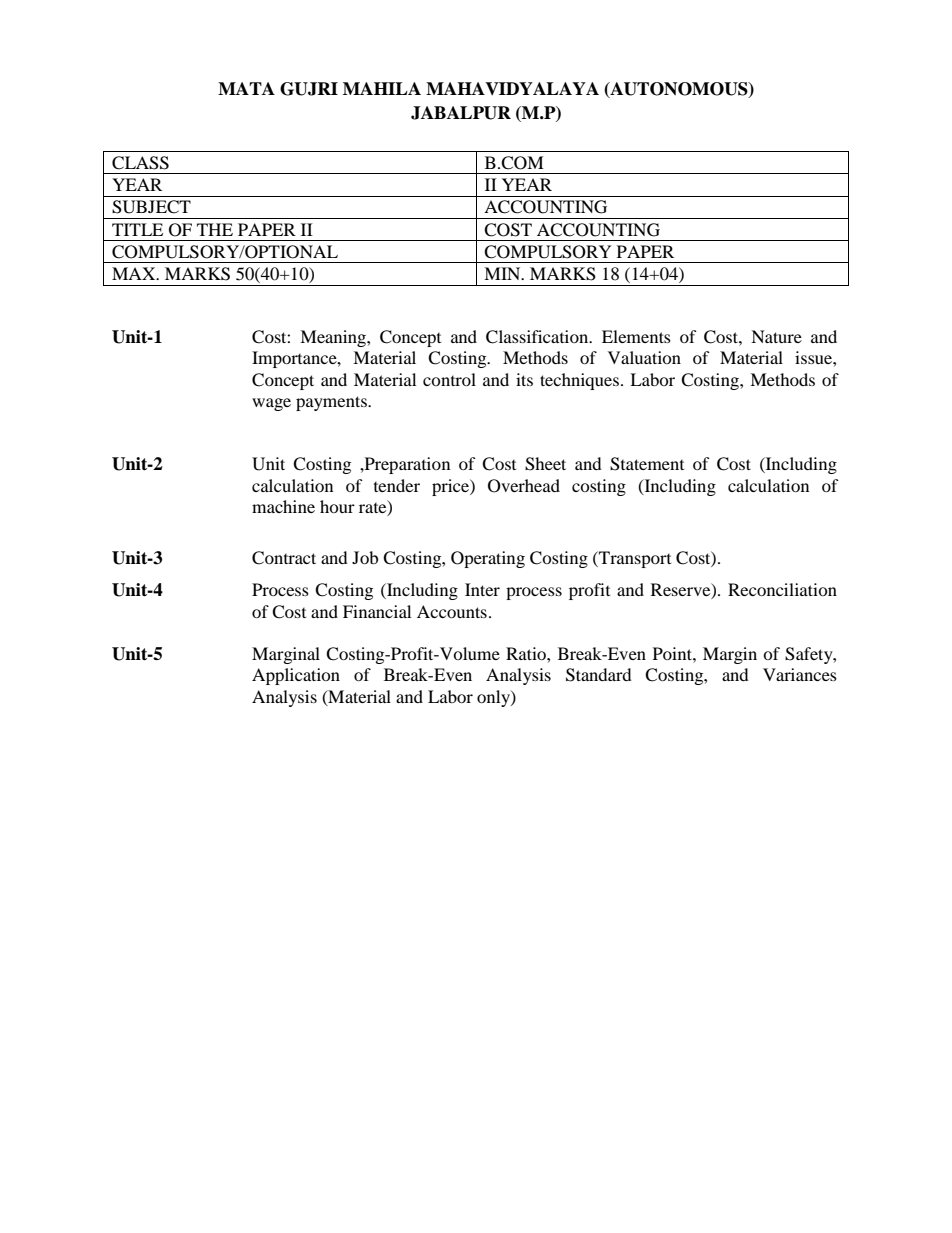 This screenshot has width=952, height=1233. What do you see at coordinates (296, 676) in the screenshot?
I see `Application` at bounding box center [296, 676].
